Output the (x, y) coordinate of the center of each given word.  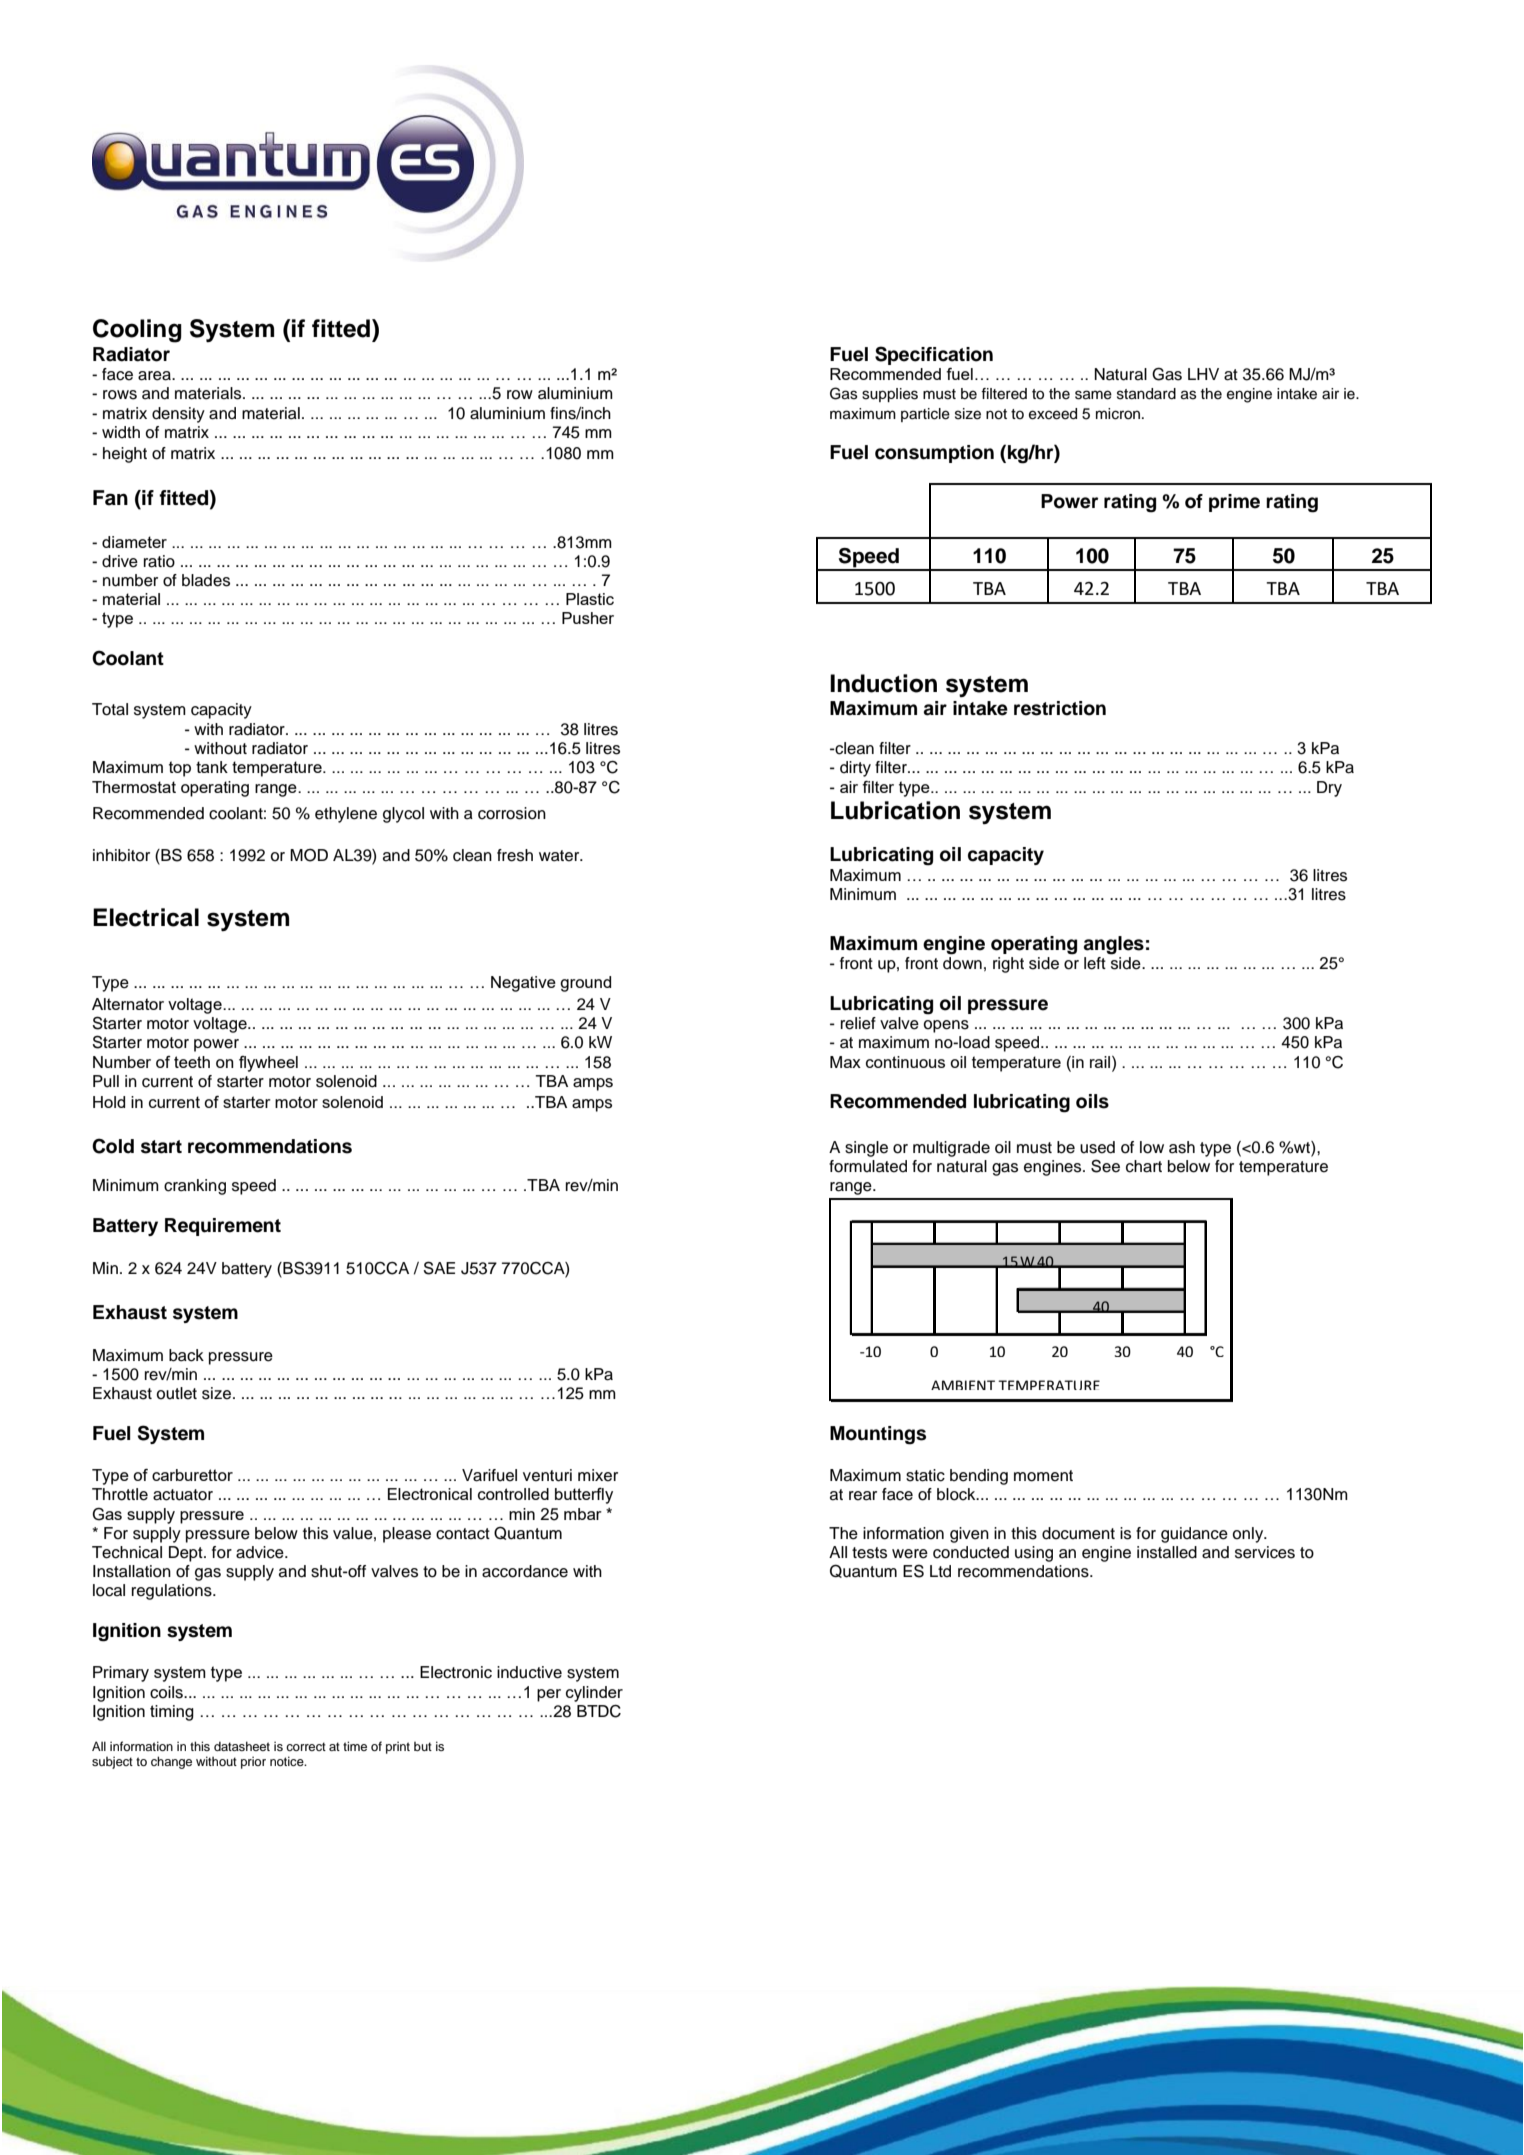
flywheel (268, 1064)
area (155, 376)
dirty (855, 769)
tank (212, 767)
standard (1146, 394)
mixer (598, 1475)
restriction (1060, 708)
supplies (890, 395)
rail (1101, 1062)
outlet (176, 1393)
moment (1043, 1476)
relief (858, 1023)
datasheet (242, 1746)
